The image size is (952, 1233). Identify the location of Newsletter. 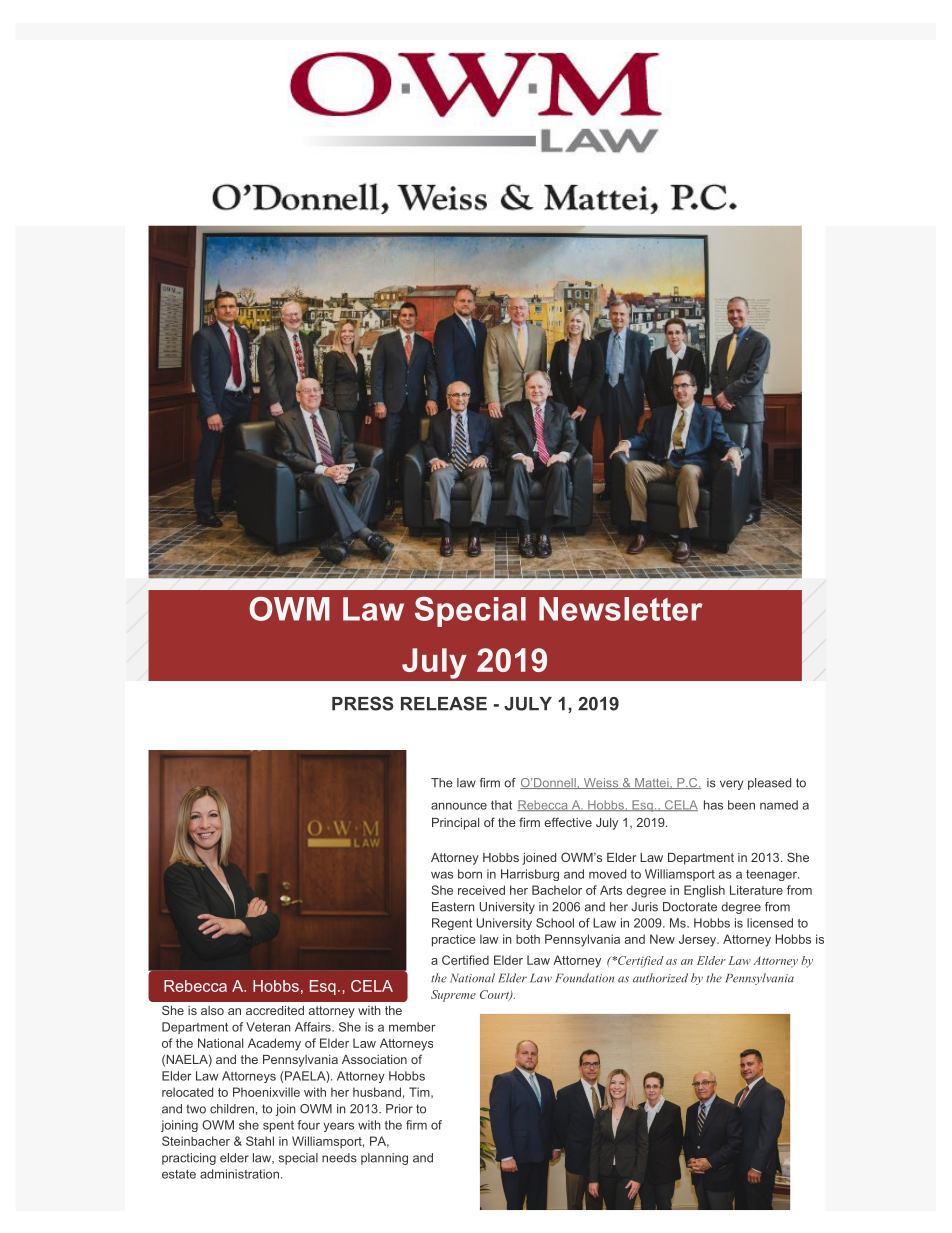
(621, 609).
